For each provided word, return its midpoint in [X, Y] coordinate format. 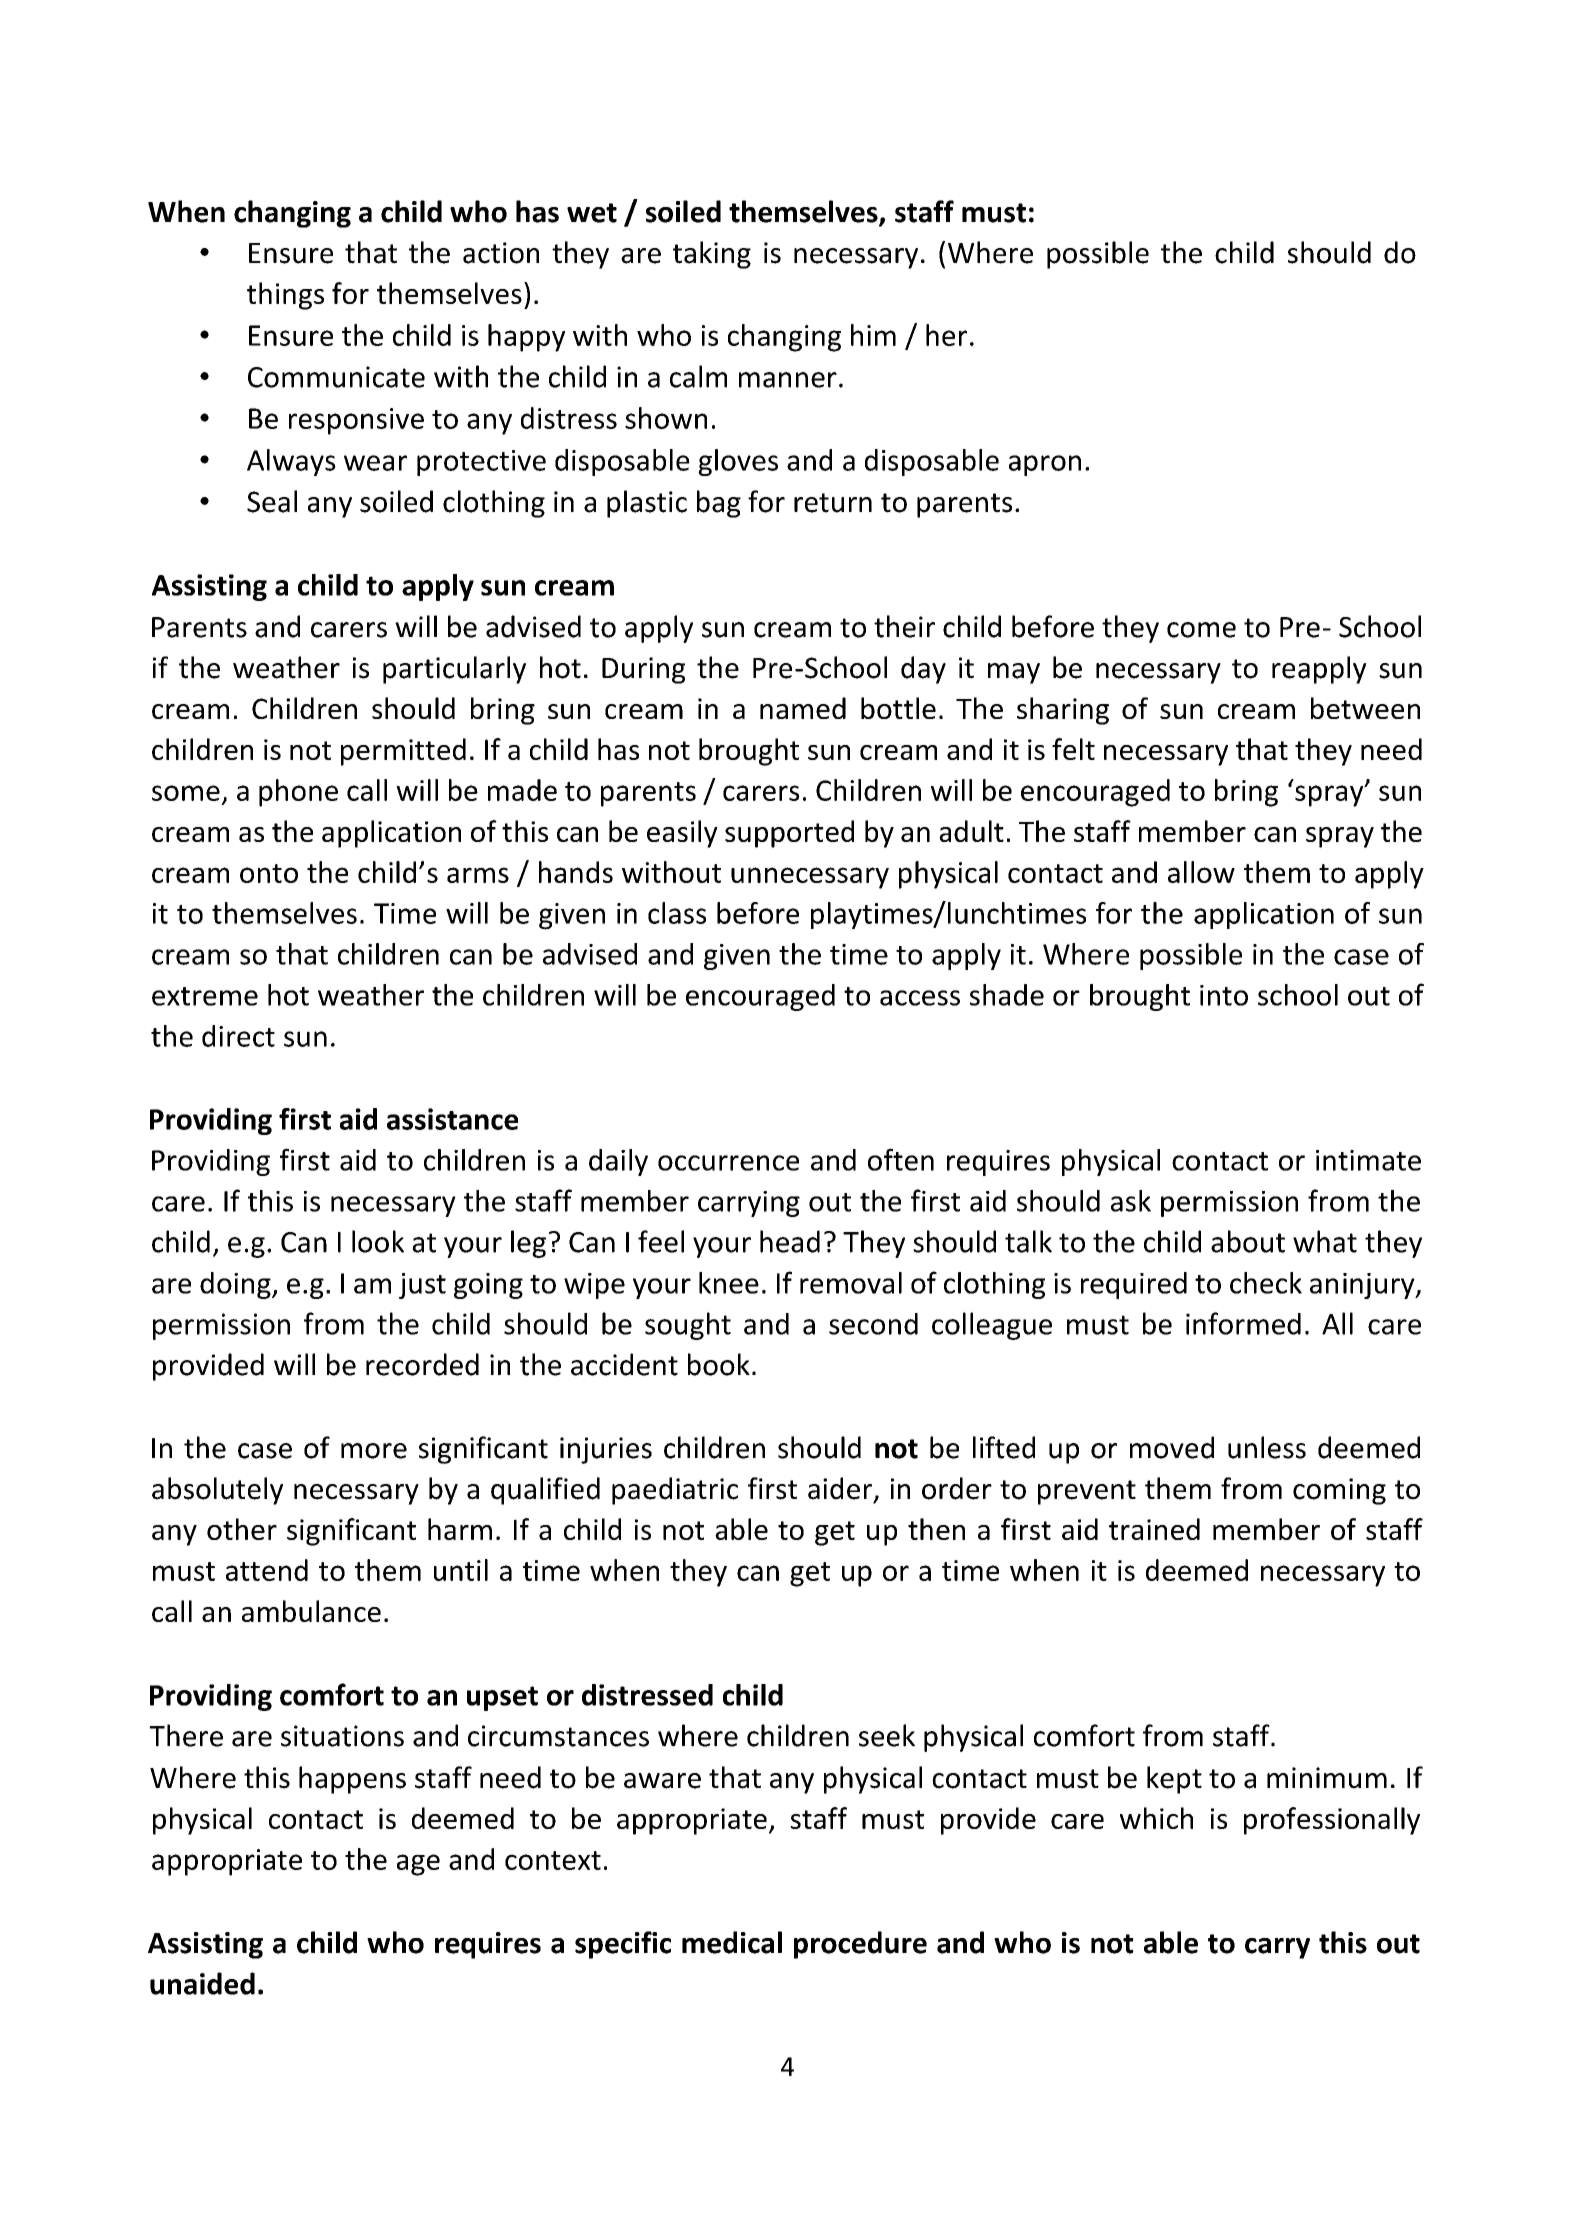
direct [238, 1036]
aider [840, 1488]
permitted [403, 752]
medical [732, 1942]
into [1224, 995]
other [242, 1529]
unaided [202, 1983]
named [803, 708]
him [873, 335]
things [285, 296]
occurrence [728, 1163]
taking [712, 255]
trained [1154, 1529]
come [1201, 630]
